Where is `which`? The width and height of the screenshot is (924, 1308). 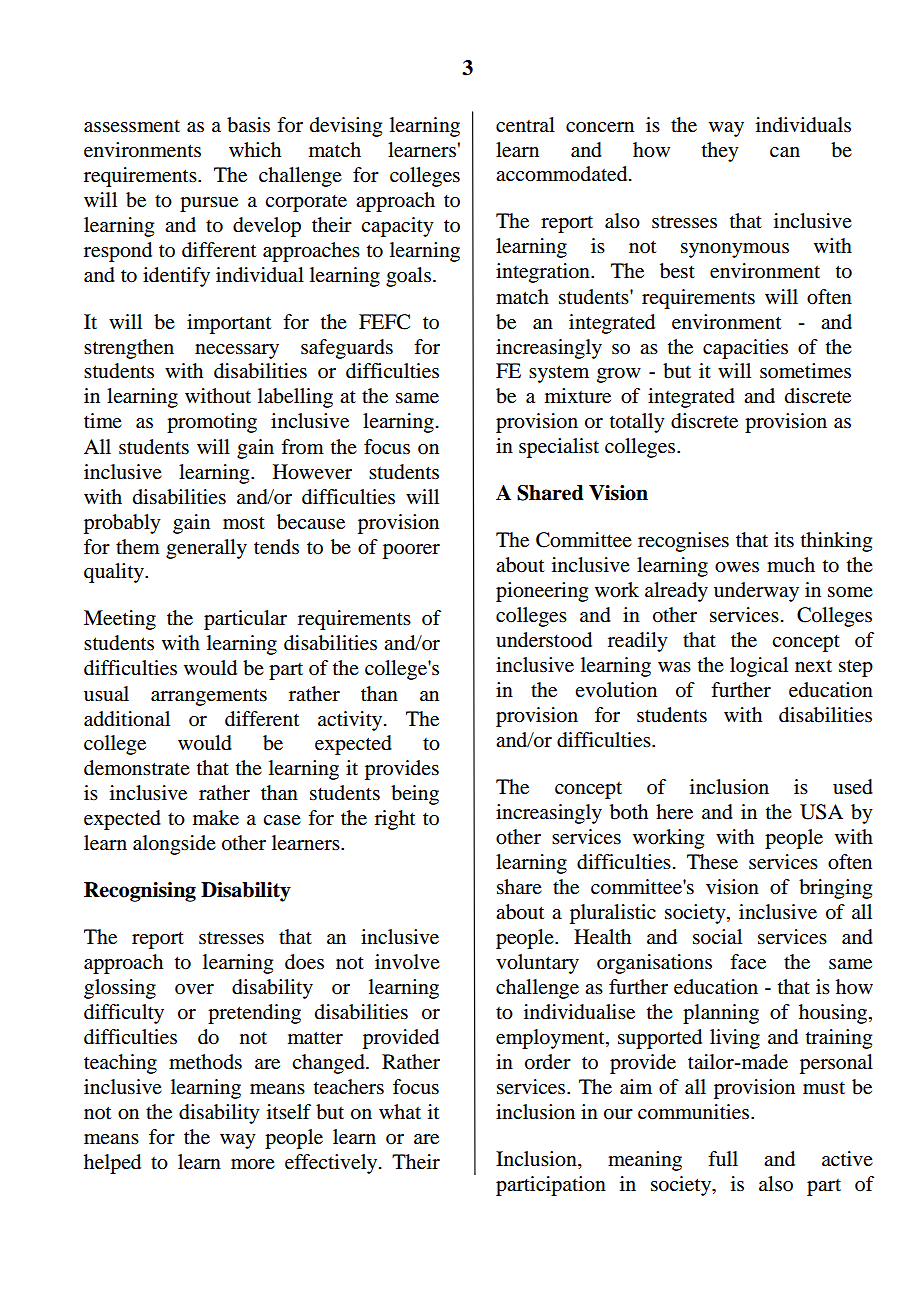 which is located at coordinates (255, 149).
